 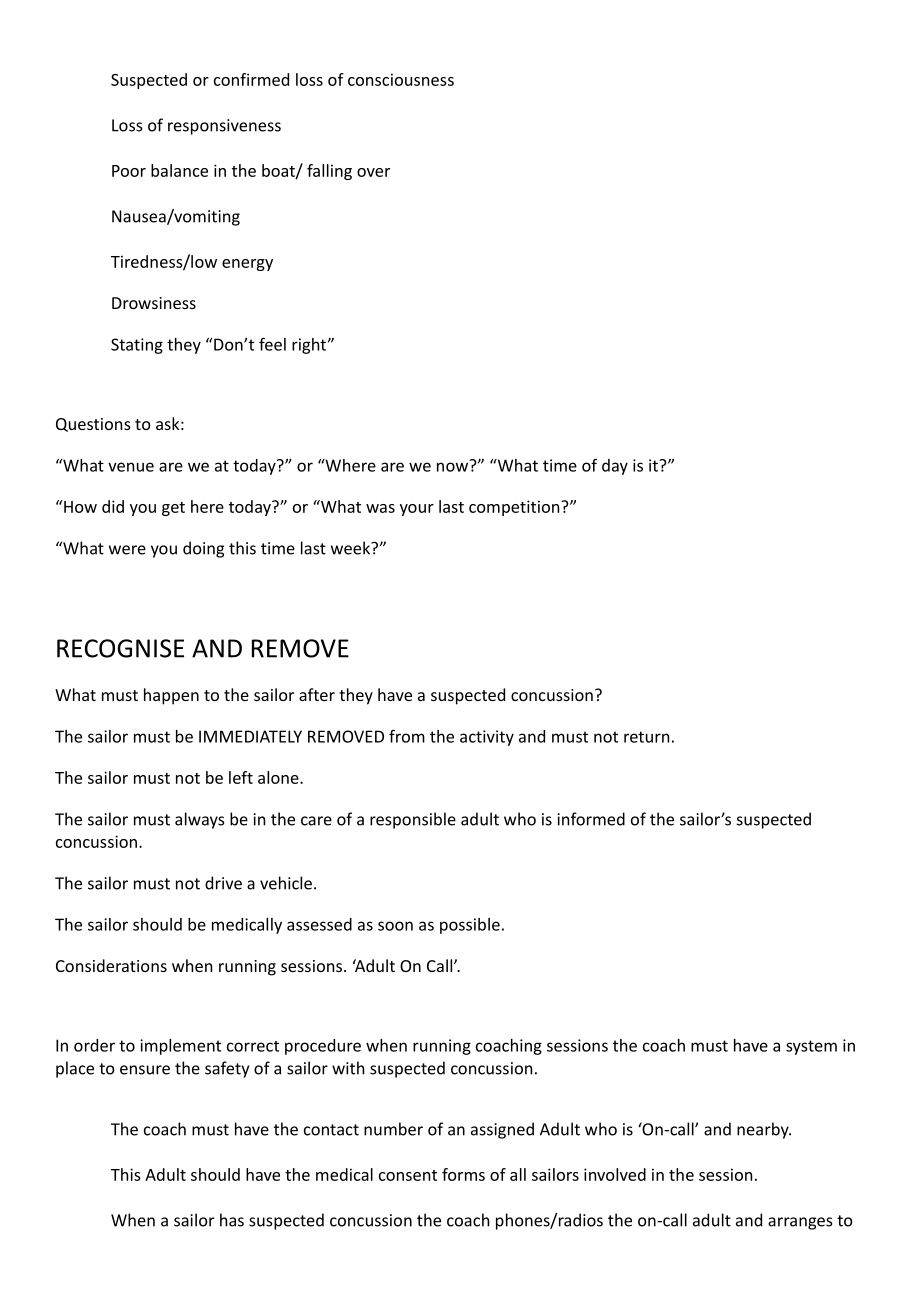 What do you see at coordinates (470, 926) in the screenshot?
I see `possible` at bounding box center [470, 926].
